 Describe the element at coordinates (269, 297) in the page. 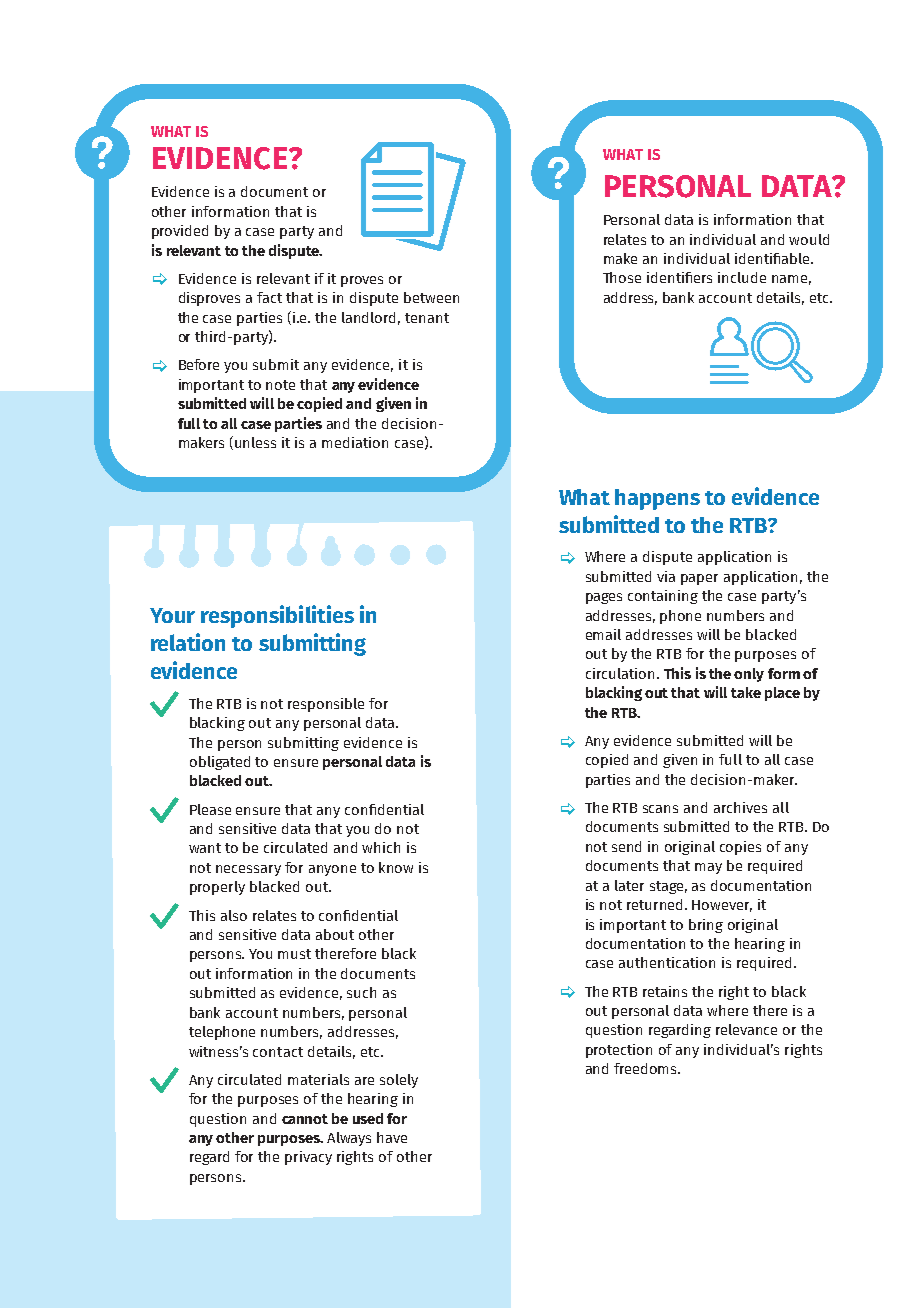

I see `fact` at that location.
